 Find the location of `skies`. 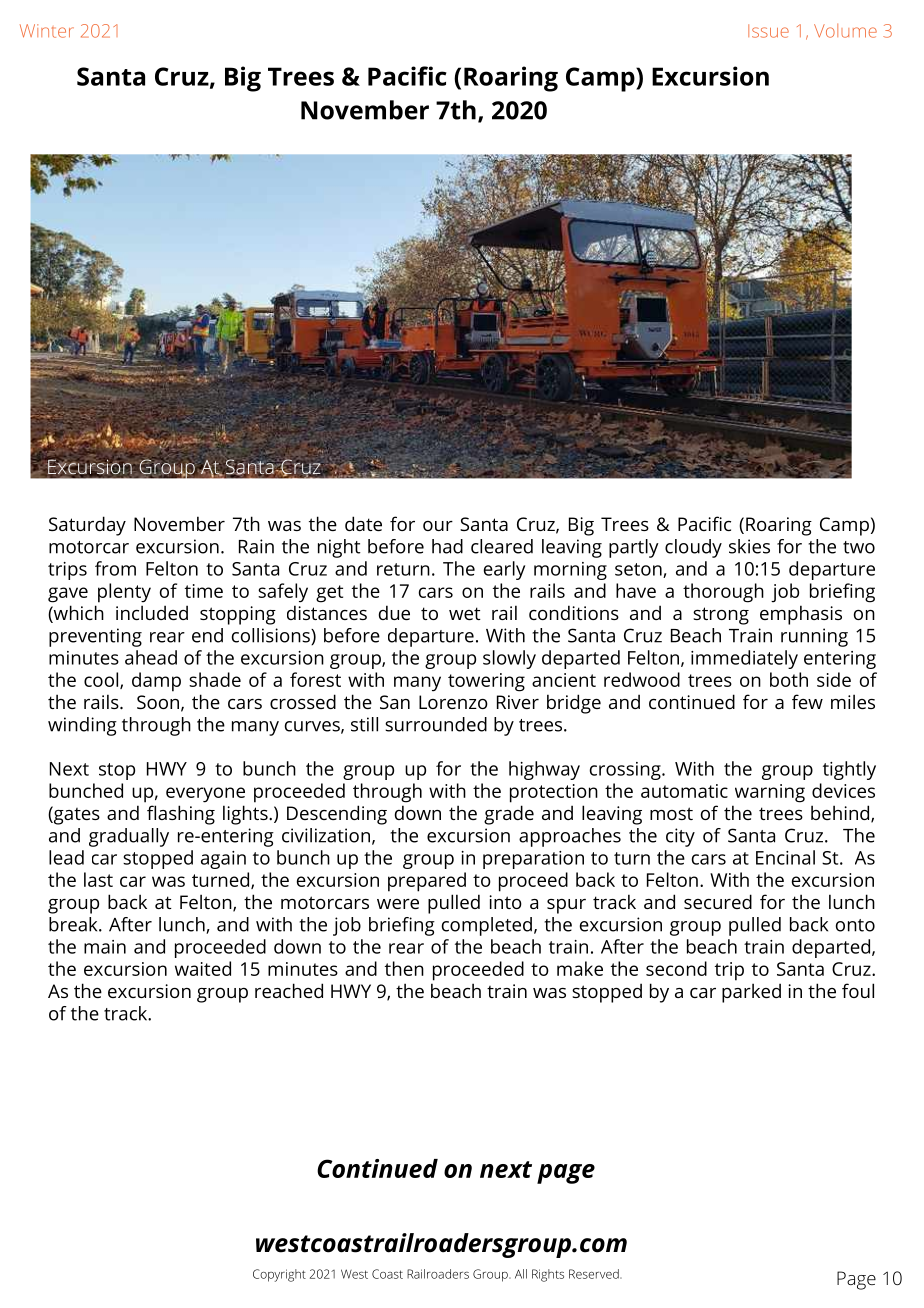

skies is located at coordinates (749, 546).
